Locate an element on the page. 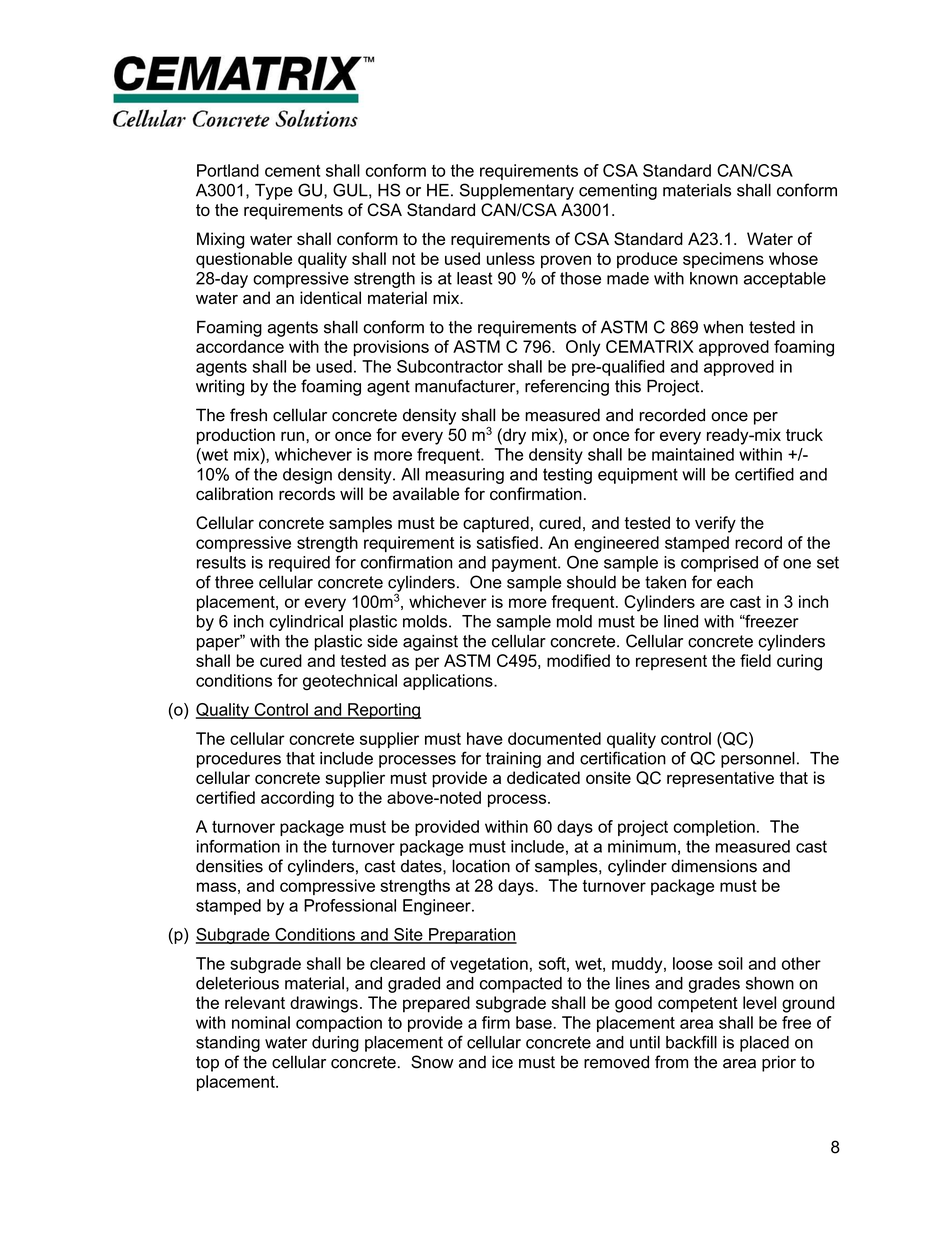 The height and width of the image is (1233, 952). payment is located at coordinates (525, 564).
